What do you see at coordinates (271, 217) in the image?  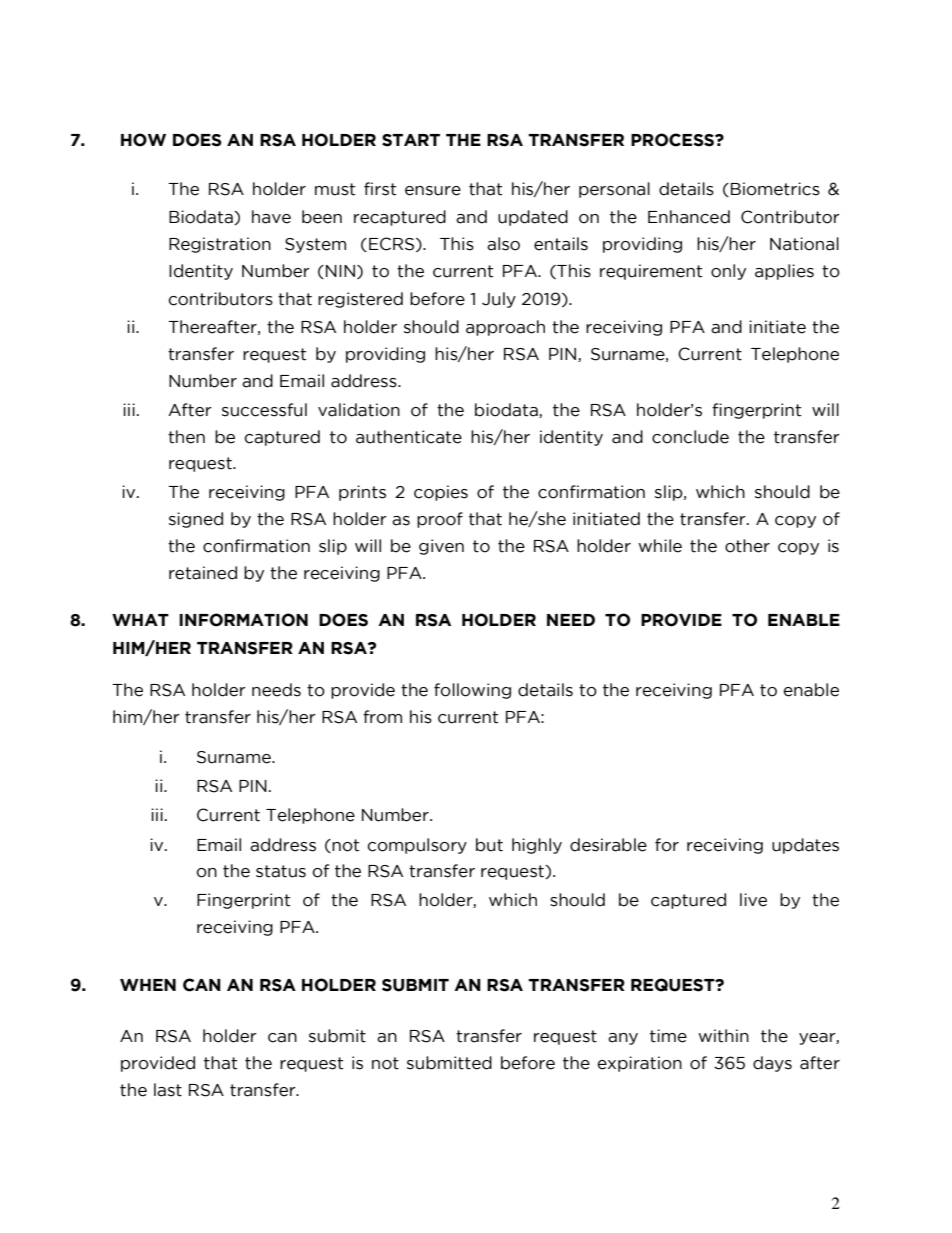 I see `have` at bounding box center [271, 217].
